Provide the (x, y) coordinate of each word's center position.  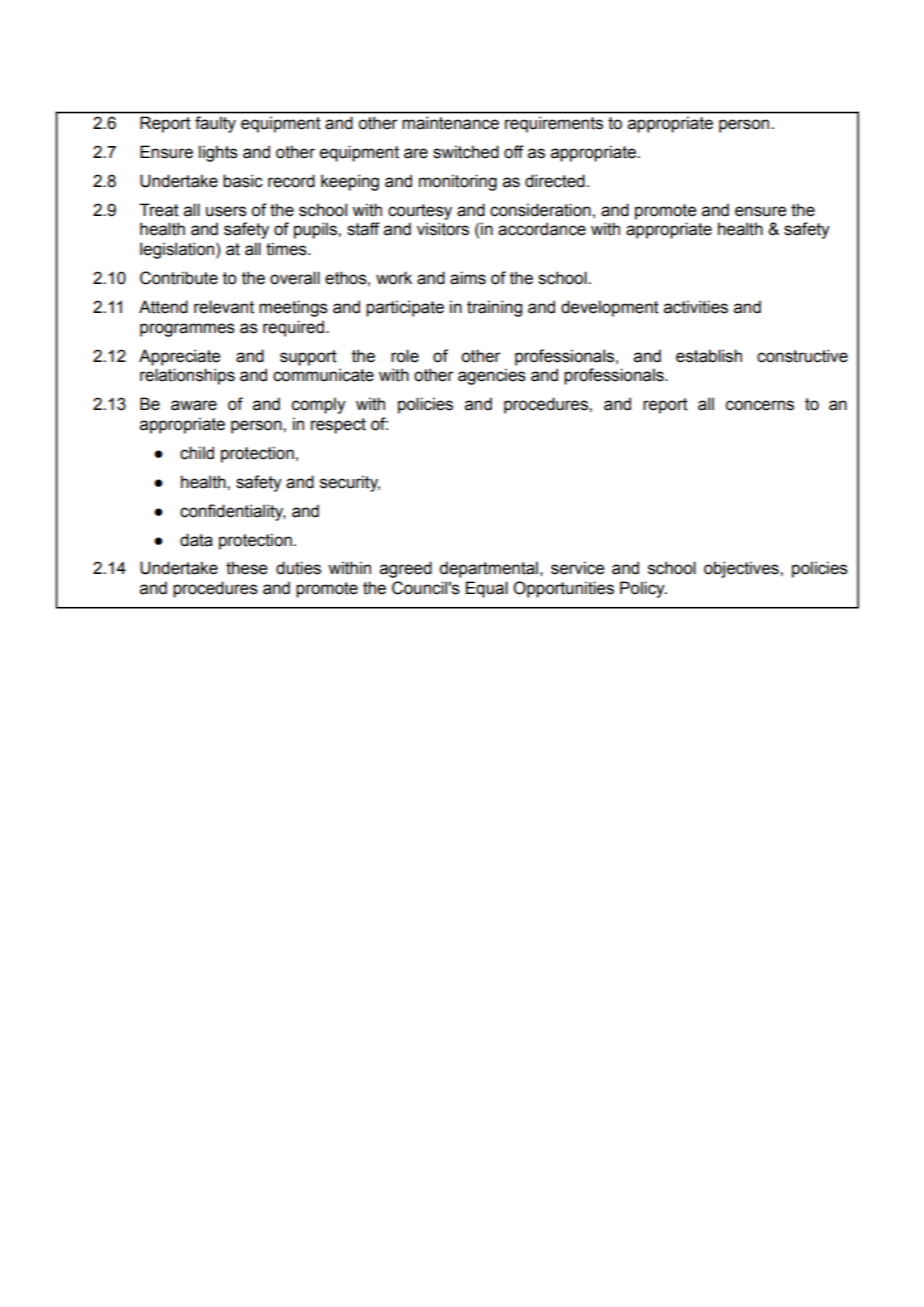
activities (696, 307)
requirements (554, 125)
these (246, 568)
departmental (488, 569)
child (197, 453)
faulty (215, 124)
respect (338, 426)
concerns (760, 405)
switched (466, 152)
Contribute (179, 278)
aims (468, 278)
